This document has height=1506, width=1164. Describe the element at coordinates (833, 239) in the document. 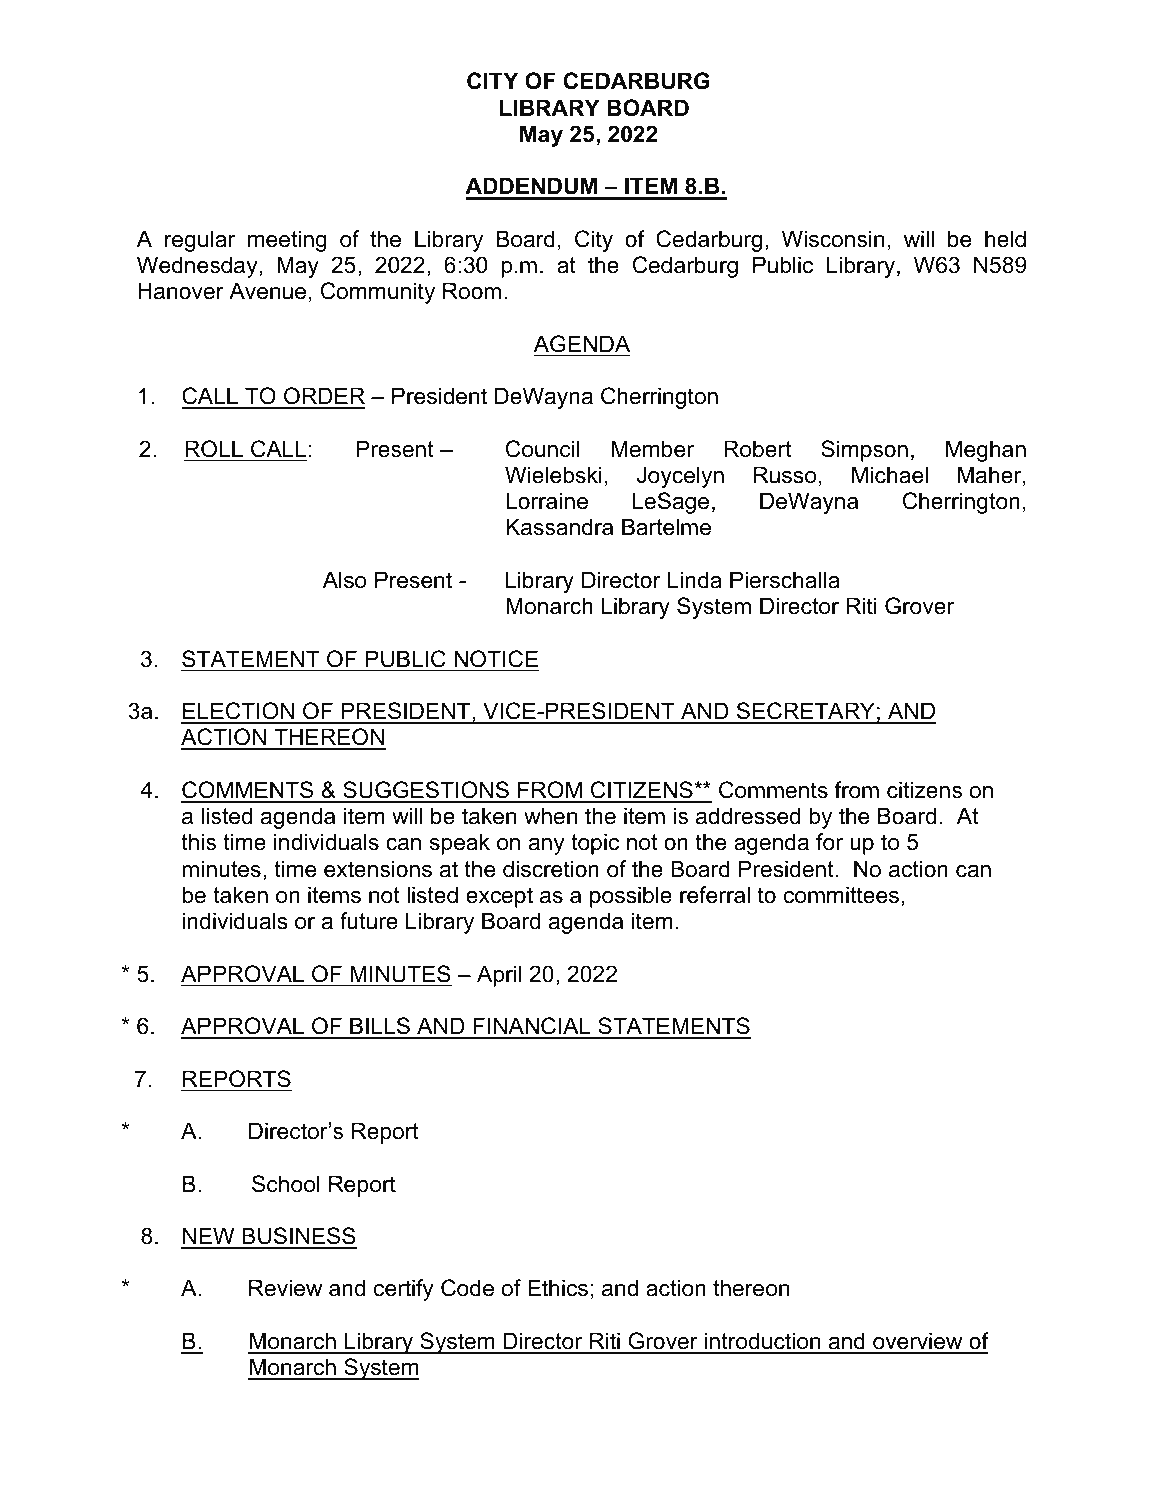

I see `Wisconsin` at that location.
